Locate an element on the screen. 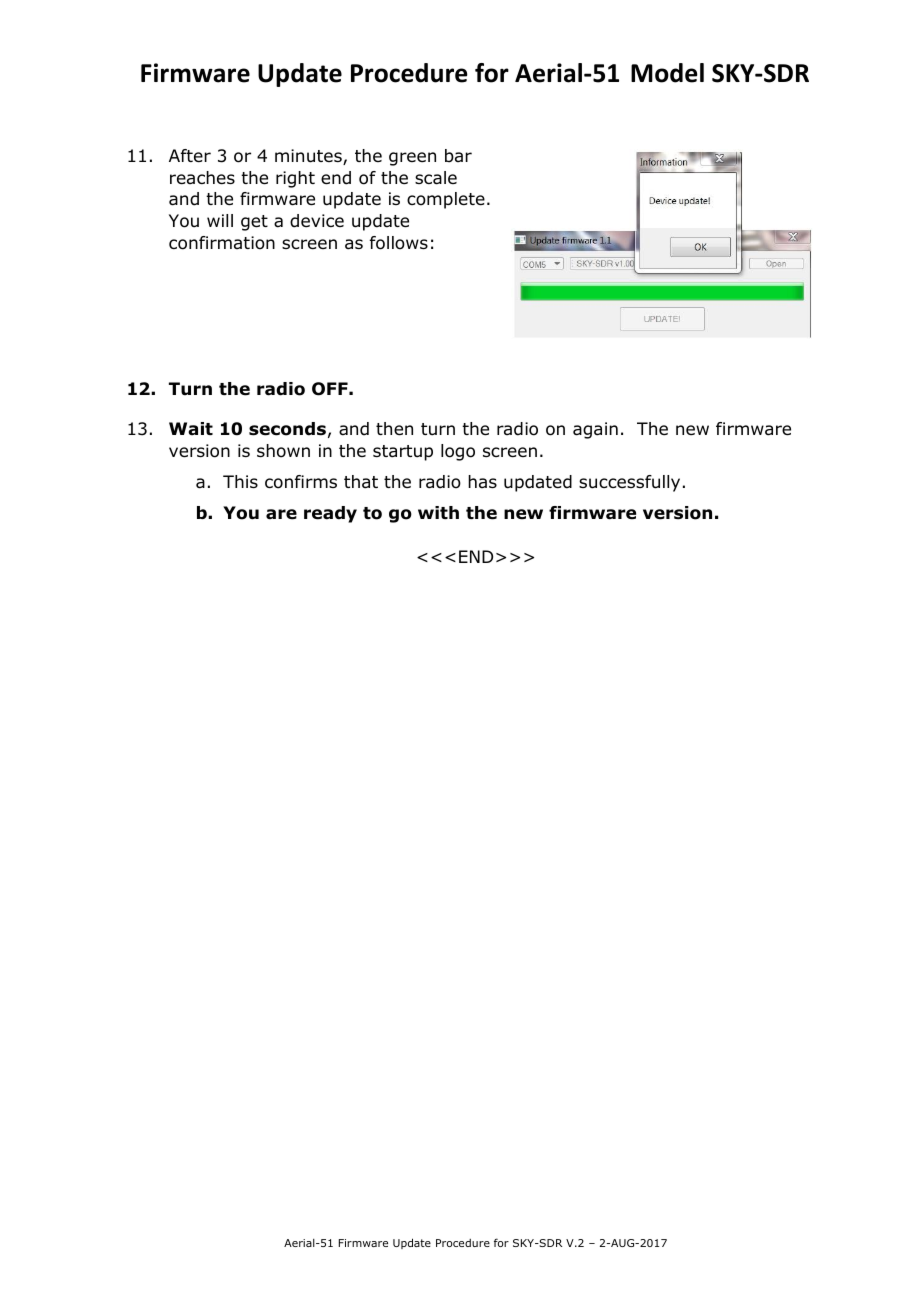 The width and height of the screenshot is (924, 1307). This is located at coordinates (240, 481).
